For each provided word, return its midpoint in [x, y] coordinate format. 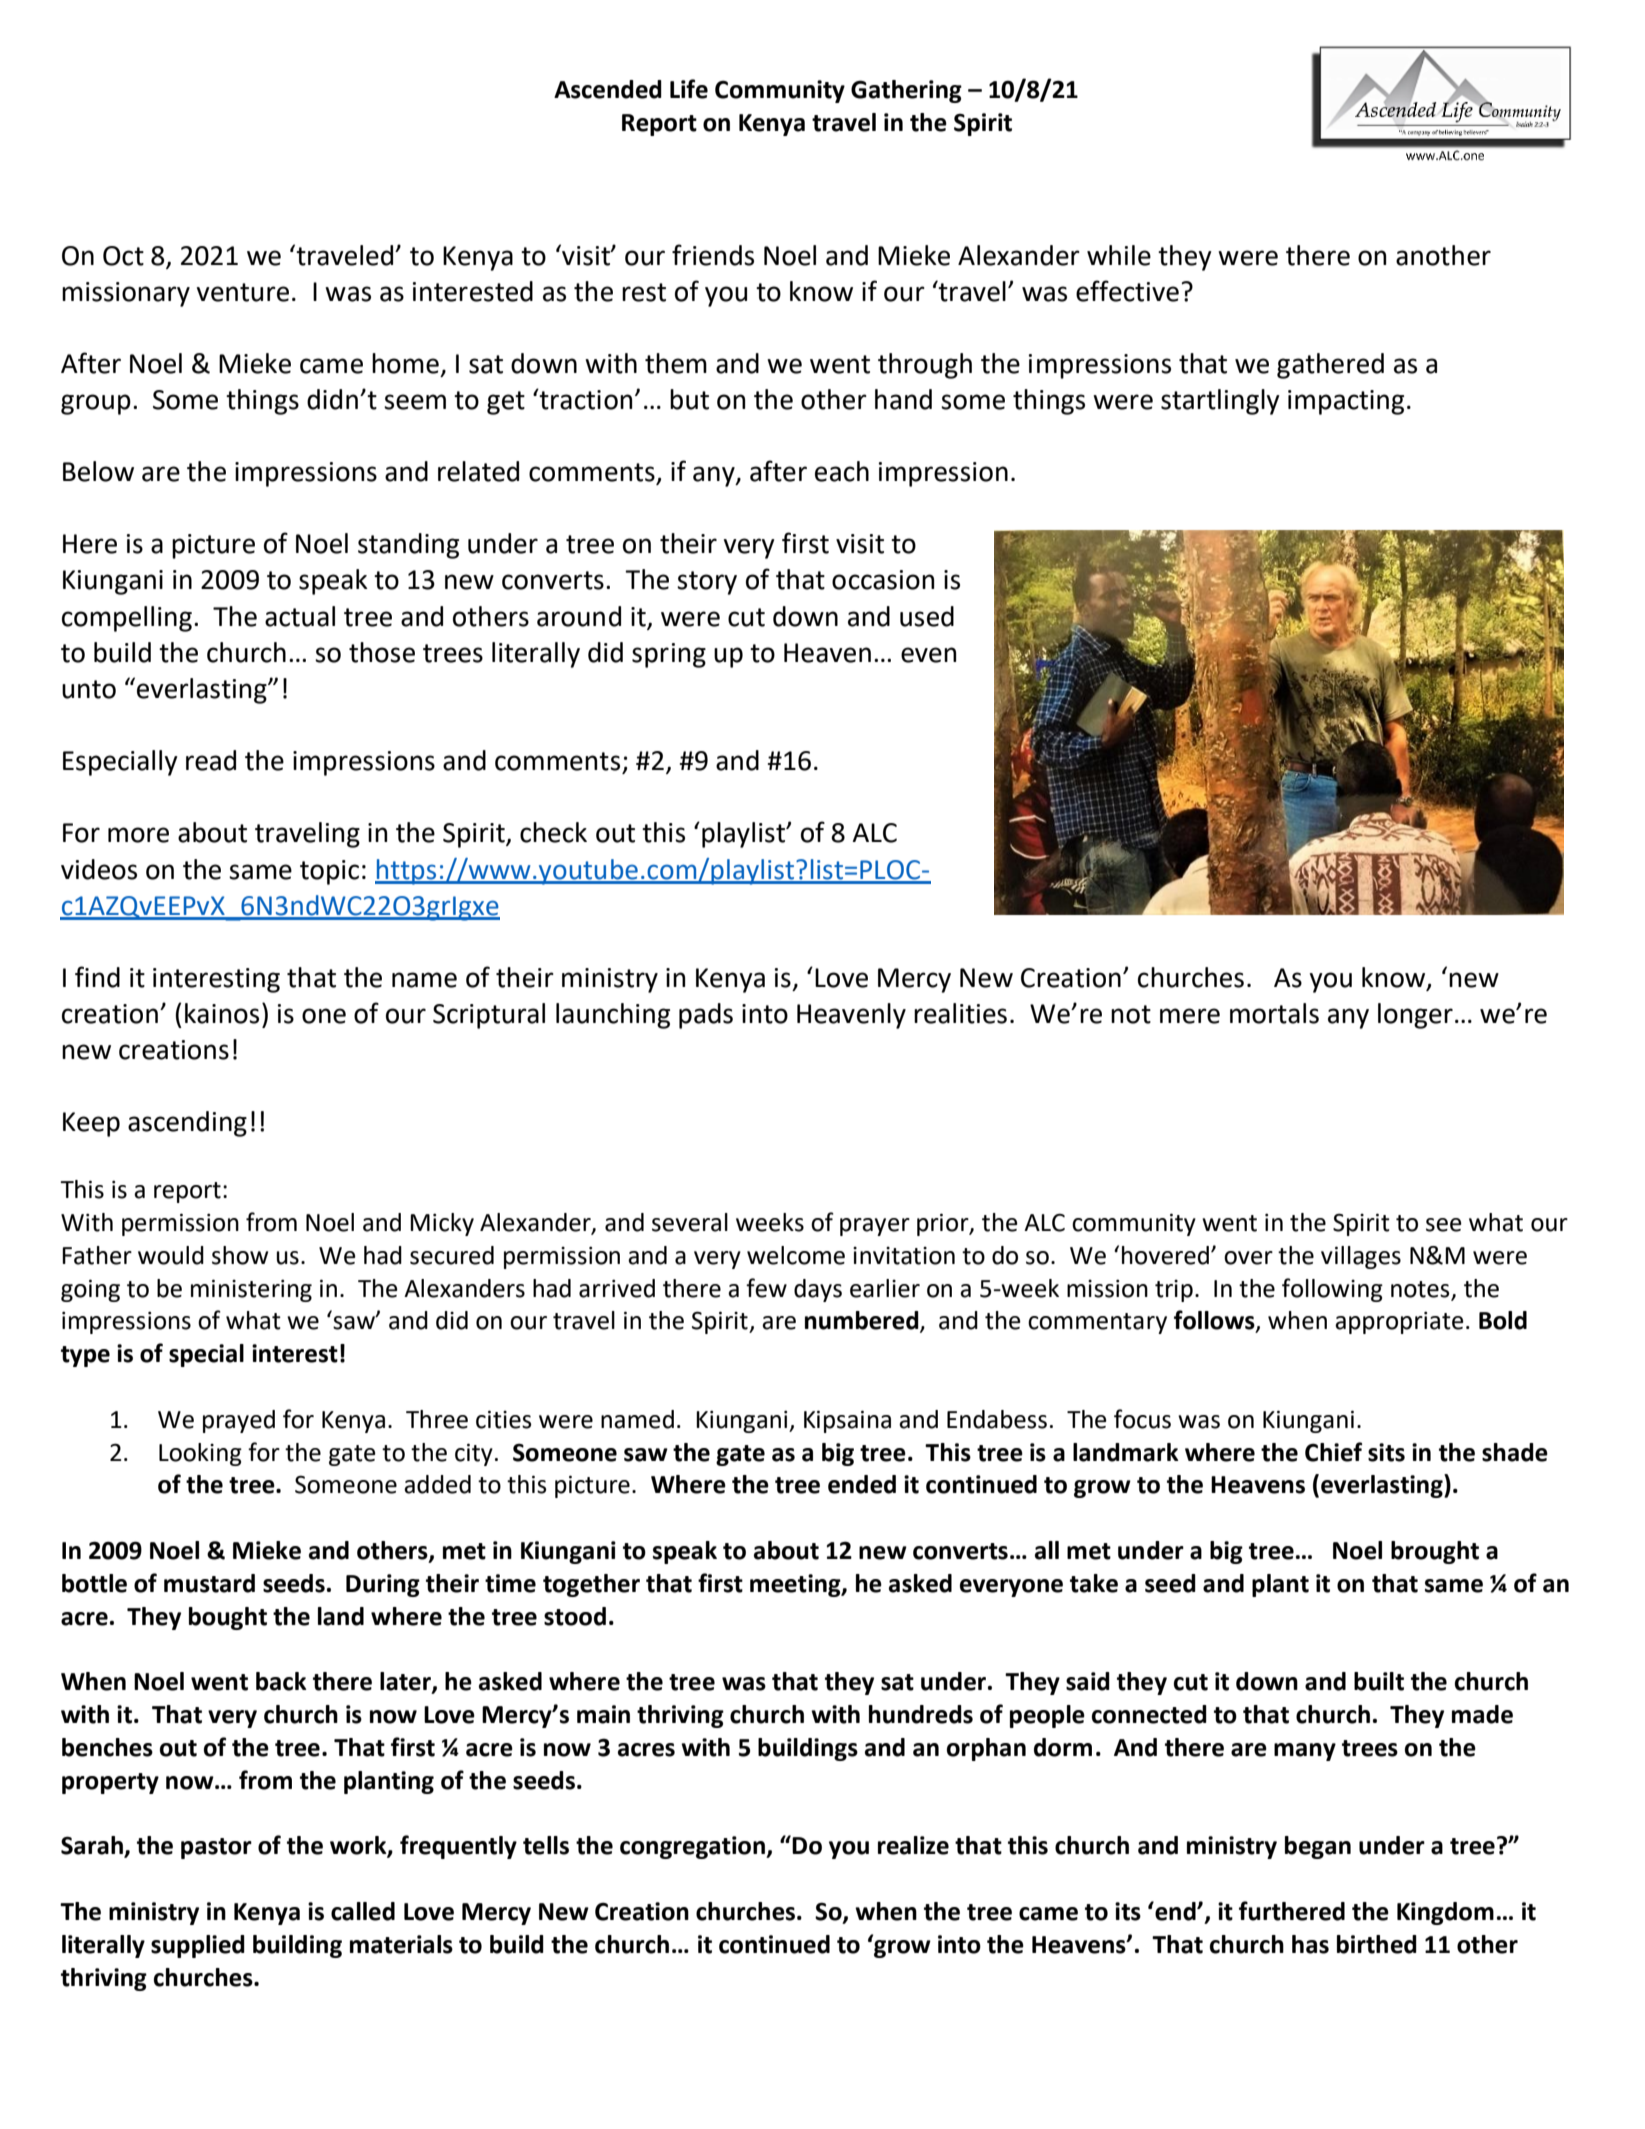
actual [300, 616]
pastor [216, 1848]
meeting [796, 1585]
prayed [239, 1421]
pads [706, 1016]
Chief [1333, 1452]
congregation [693, 1847]
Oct [123, 256]
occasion [883, 580]
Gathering [906, 91]
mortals [1274, 1013]
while [1119, 255]
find [97, 977]
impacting [1346, 402]
